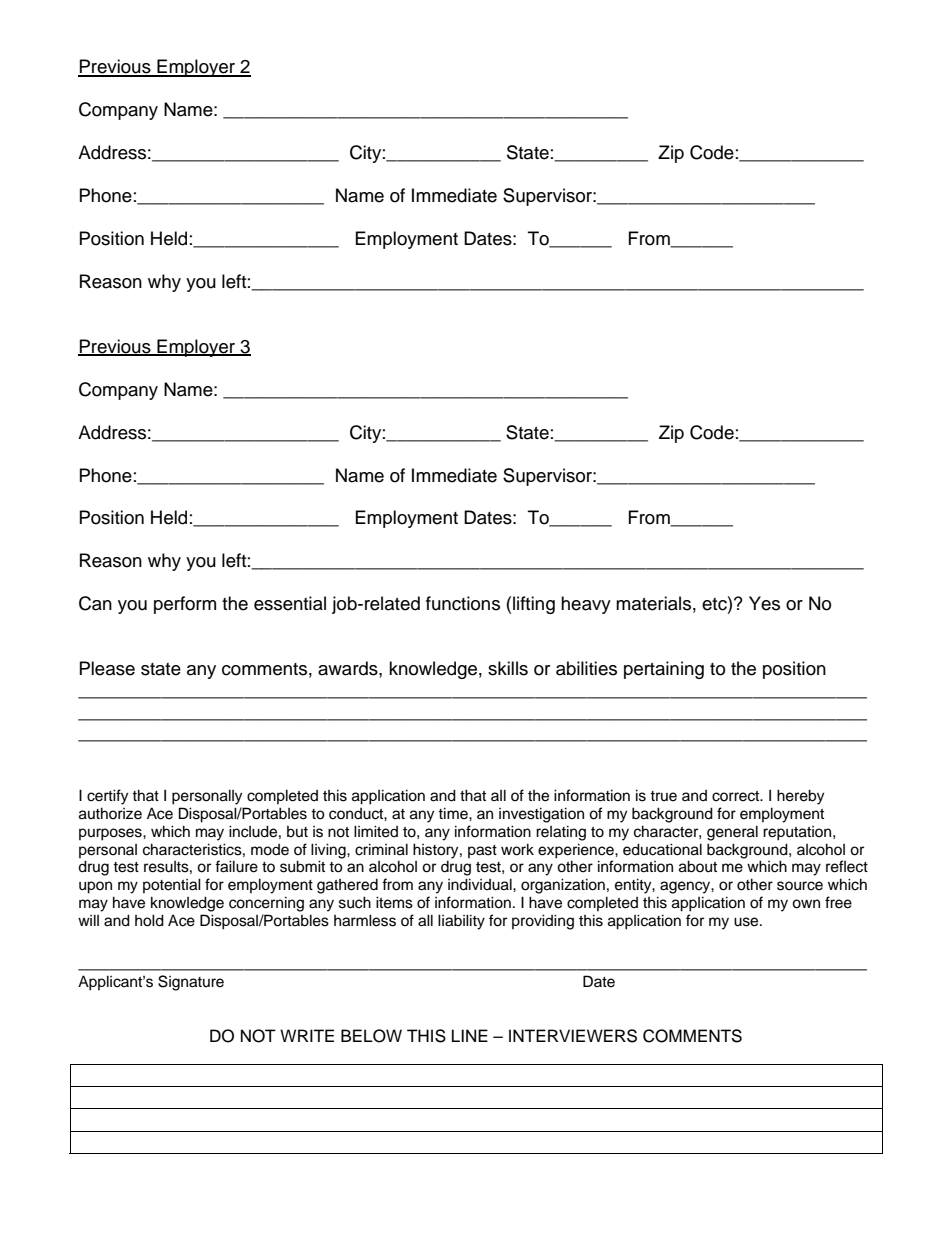 The image size is (952, 1233). What do you see at coordinates (470, 1035) in the document?
I see `LINE` at bounding box center [470, 1035].
